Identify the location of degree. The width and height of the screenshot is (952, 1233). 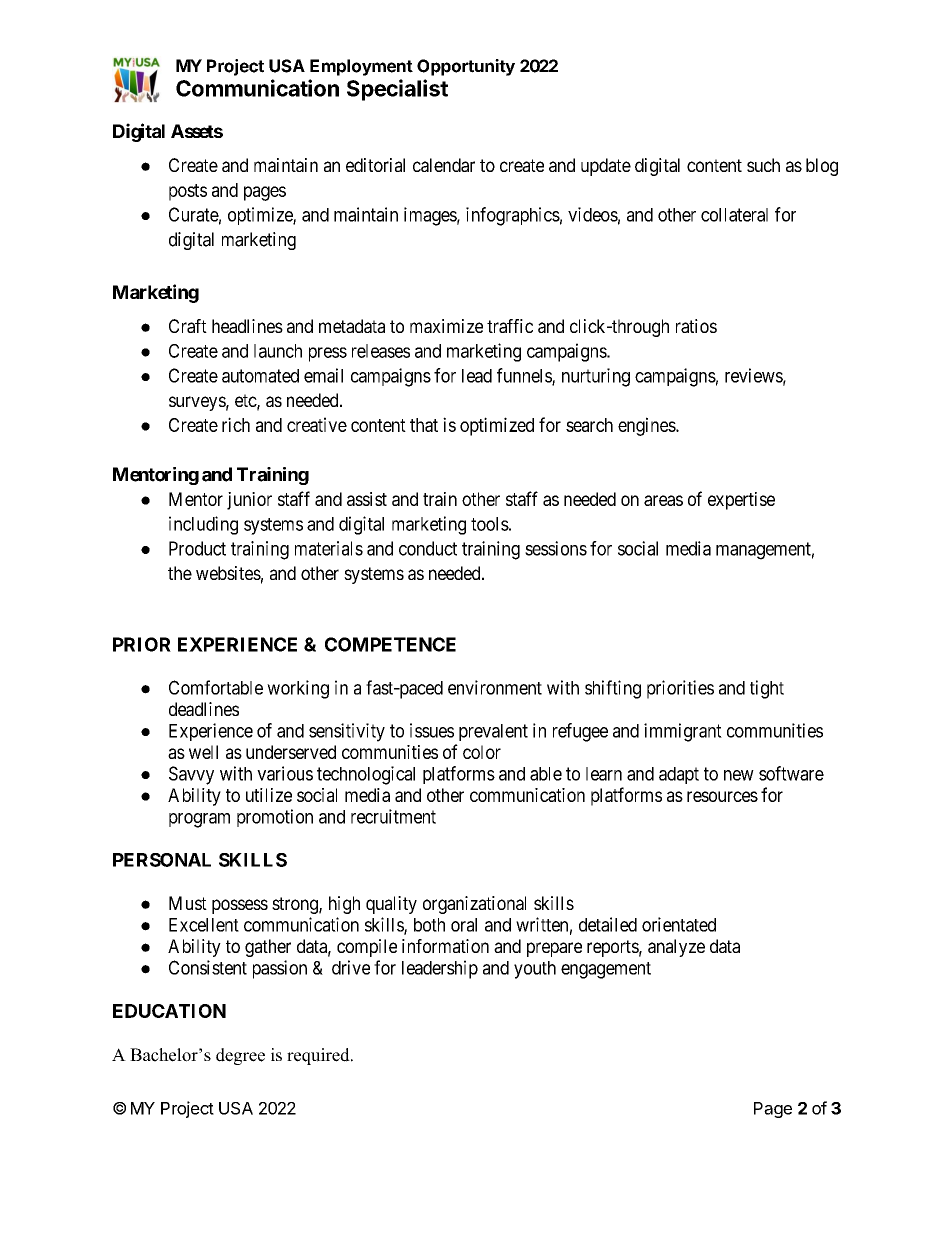
(240, 1056).
